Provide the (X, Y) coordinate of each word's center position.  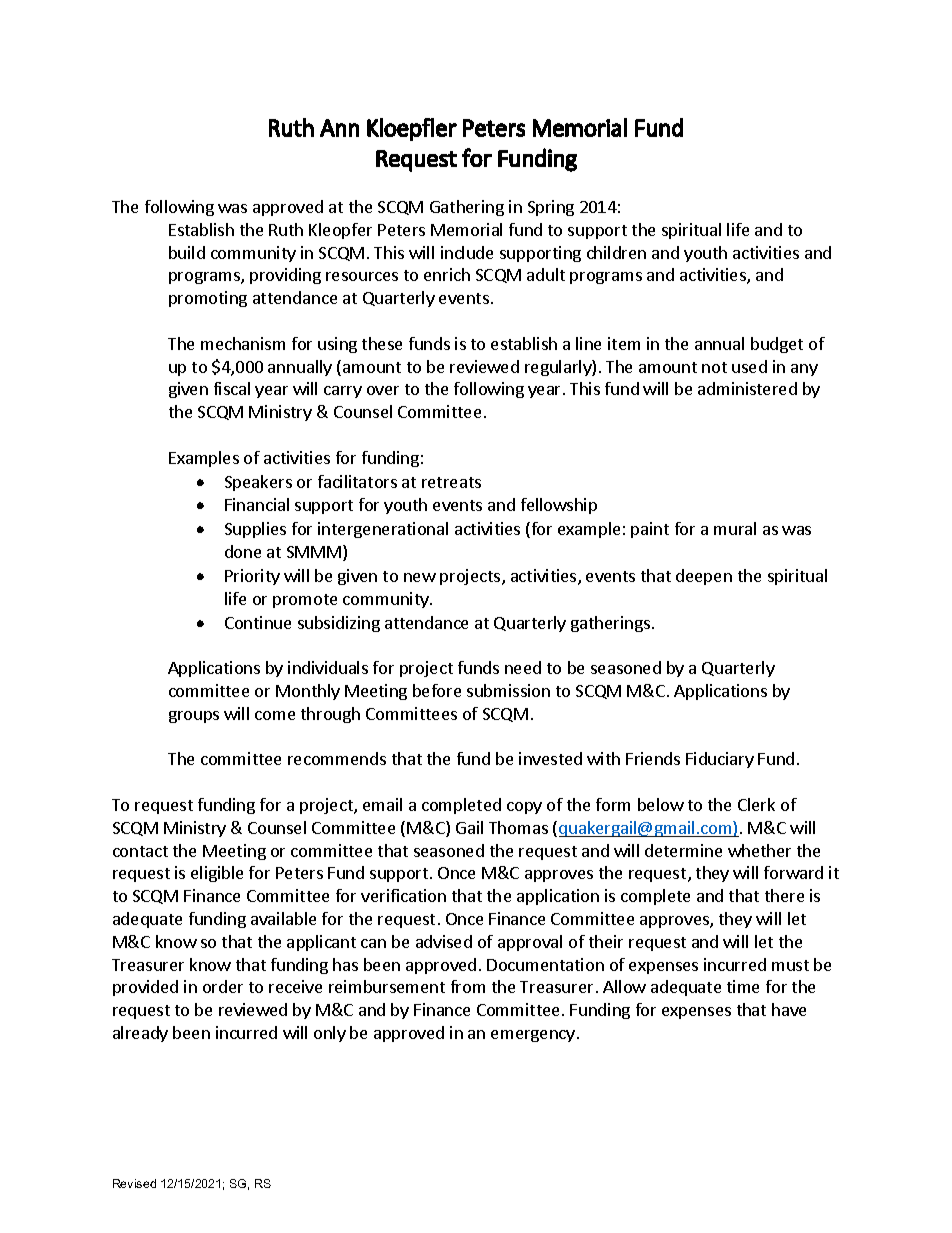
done (243, 551)
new (420, 577)
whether (759, 850)
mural (735, 528)
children (616, 252)
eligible (217, 874)
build (187, 252)
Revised (134, 1183)
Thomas (518, 827)
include (467, 252)
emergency (533, 1036)
